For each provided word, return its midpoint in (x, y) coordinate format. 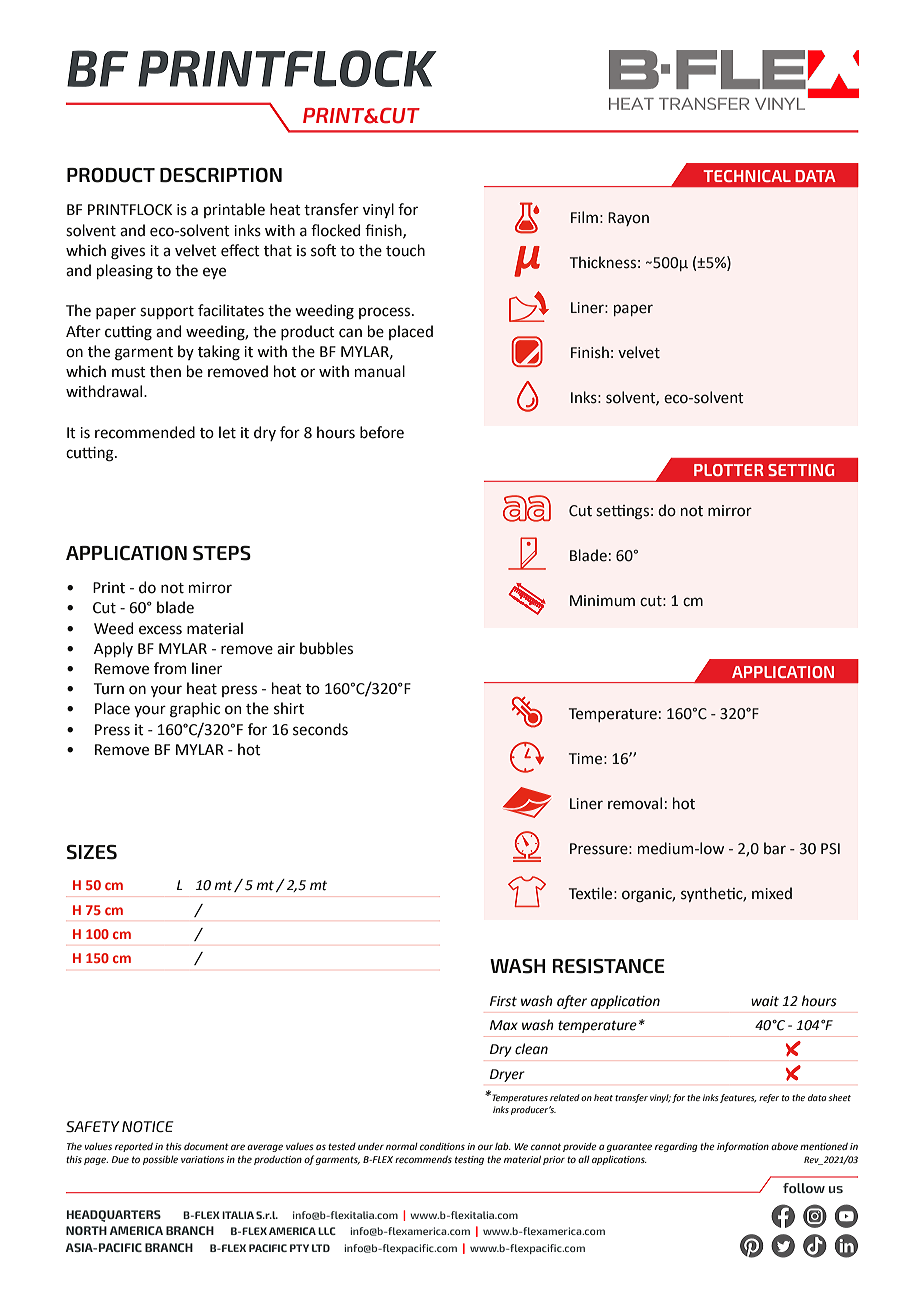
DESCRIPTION (221, 175)
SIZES (92, 852)
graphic (195, 710)
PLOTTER (729, 470)
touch (405, 250)
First (503, 1001)
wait (765, 1001)
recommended (145, 432)
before (382, 432)
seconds (320, 729)
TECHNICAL (747, 176)
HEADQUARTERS (114, 1216)
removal (635, 803)
